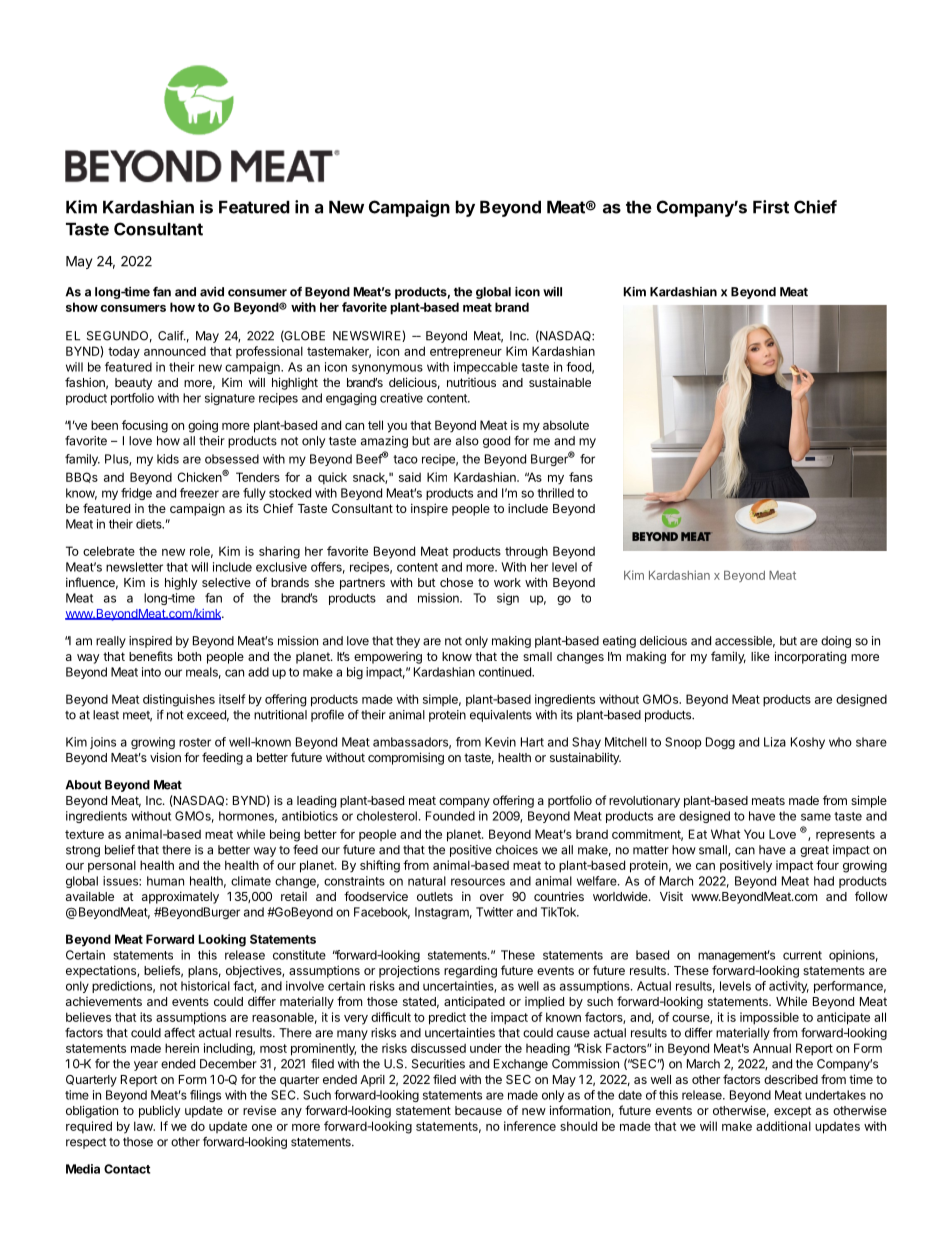 Image resolution: width=952 pixels, height=1233 pixels. I want to click on approximately, so click(180, 897).
